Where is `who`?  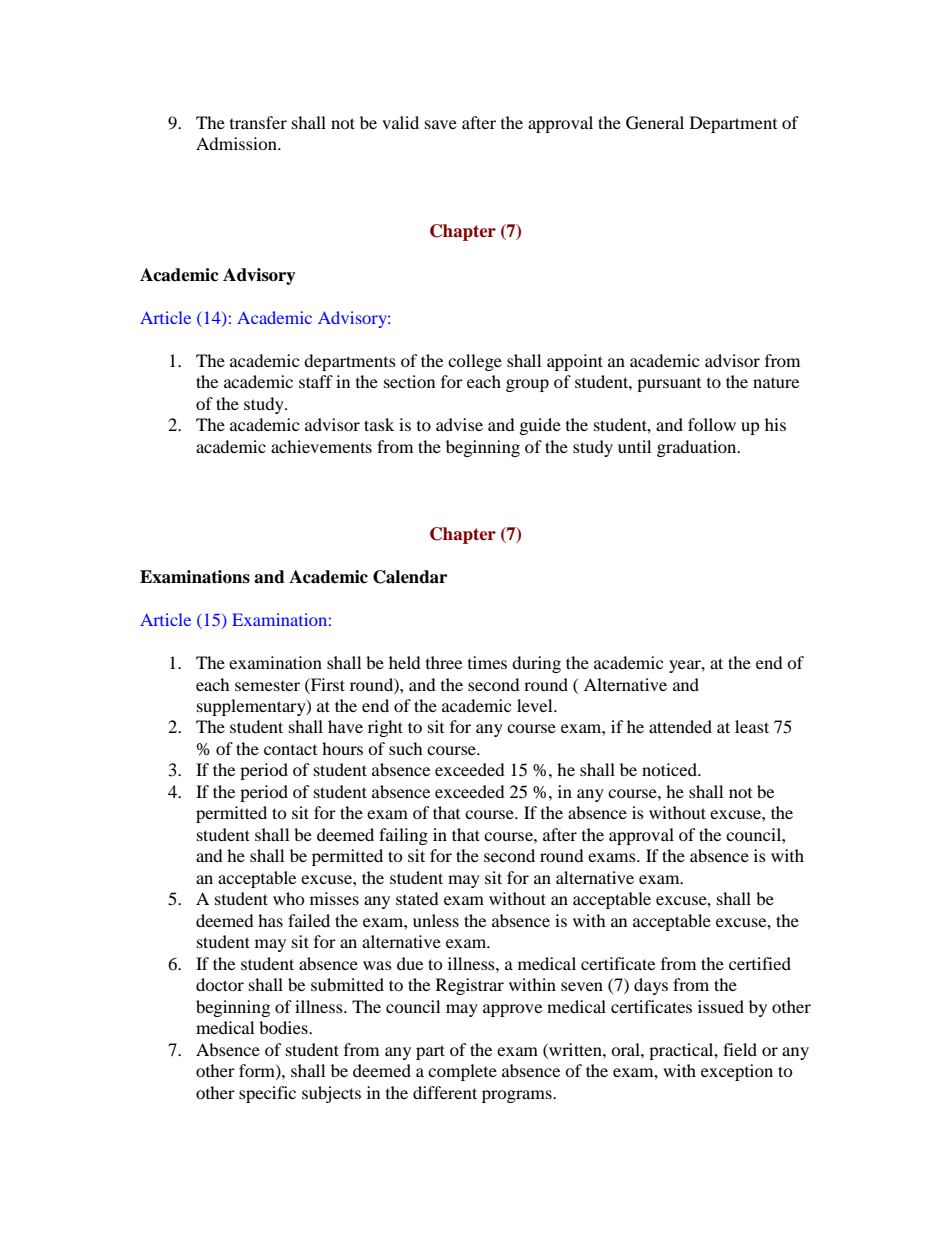 who is located at coordinates (289, 898).
